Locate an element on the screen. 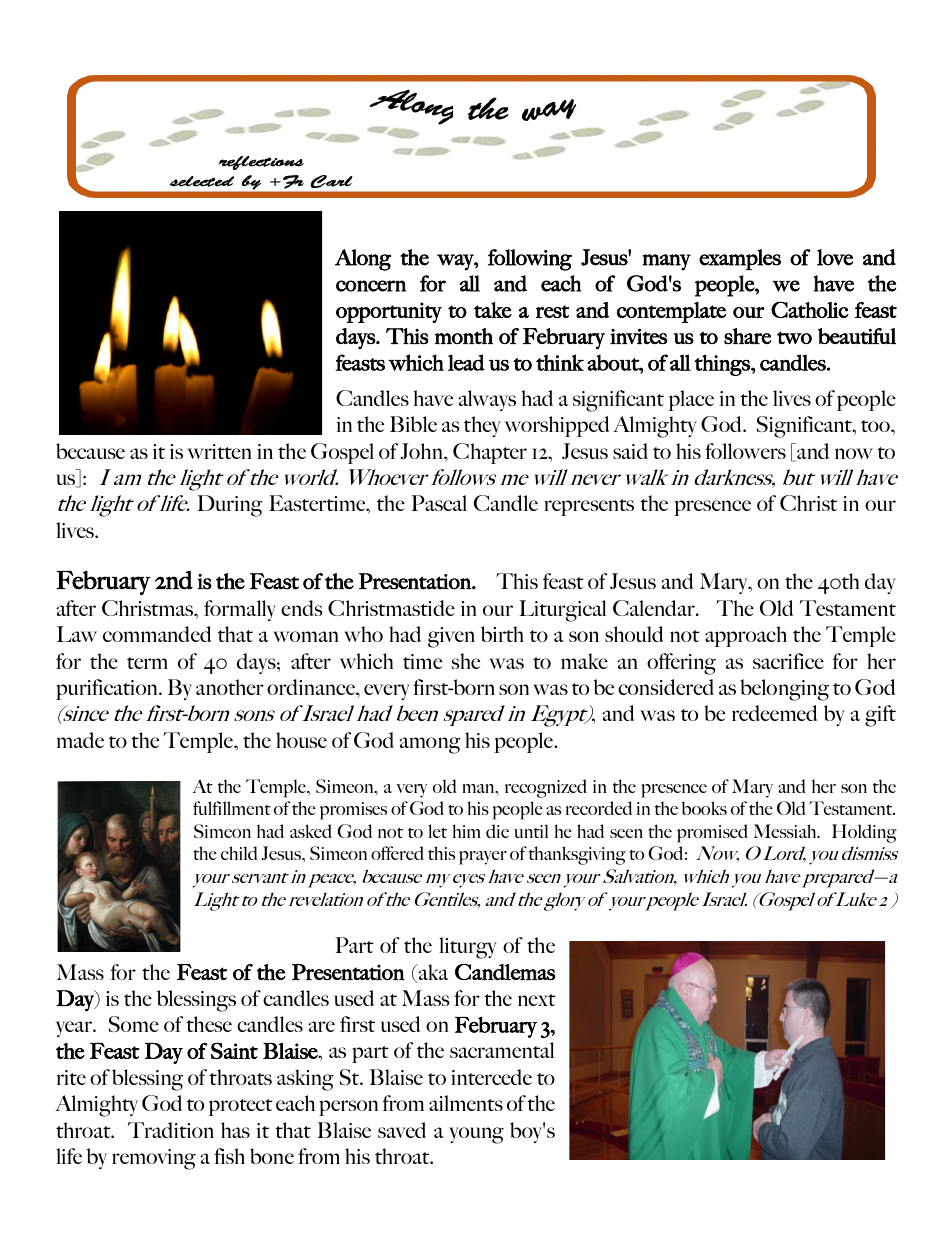  redeemed is located at coordinates (774, 713).
